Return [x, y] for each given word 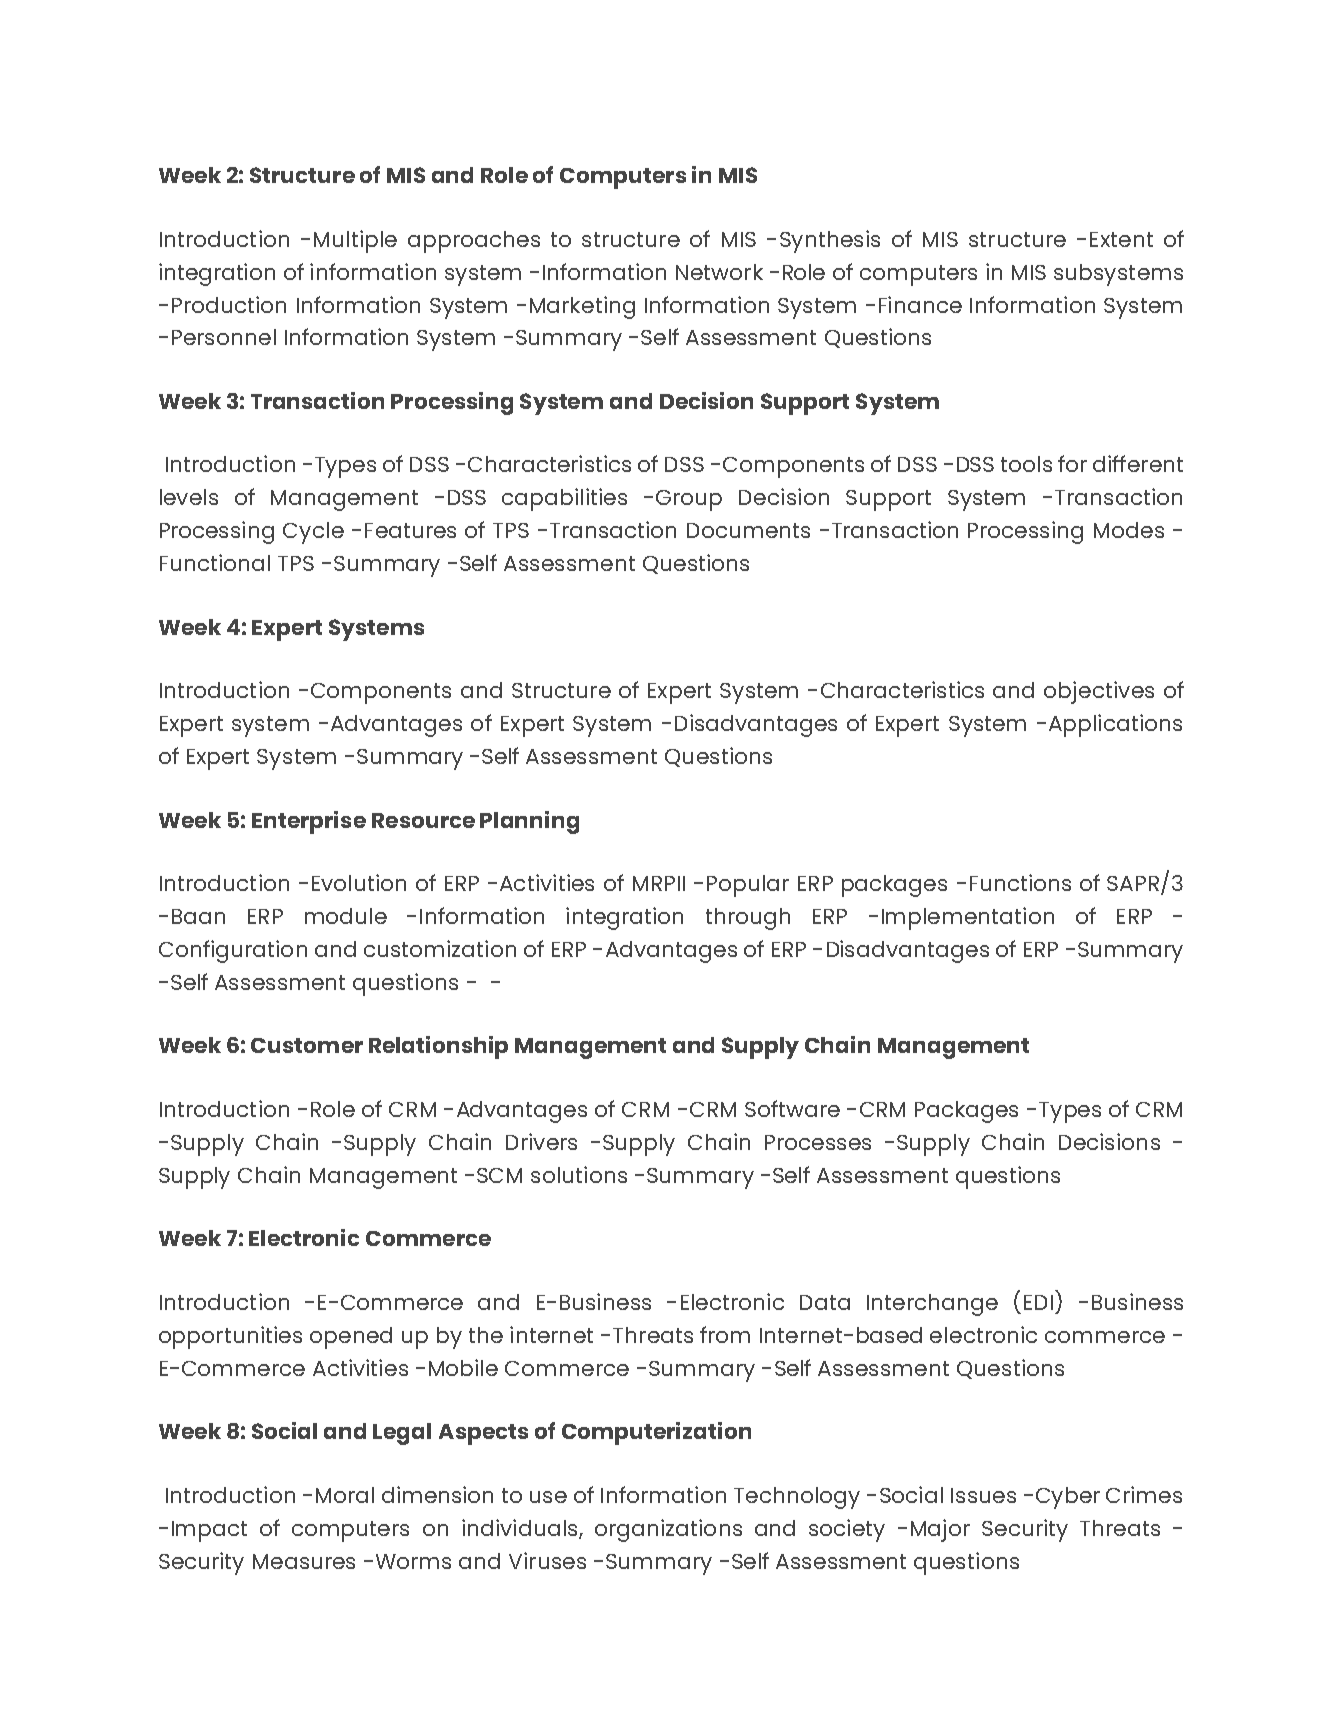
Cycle [313, 533]
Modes [1129, 530]
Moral [345, 1495]
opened [351, 1338]
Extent [1121, 239]
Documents [748, 530]
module [346, 916]
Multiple [355, 241]
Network [719, 272]
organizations [668, 1530]
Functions [1020, 882]
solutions [579, 1174]
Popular [748, 886]
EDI [1038, 1302]
